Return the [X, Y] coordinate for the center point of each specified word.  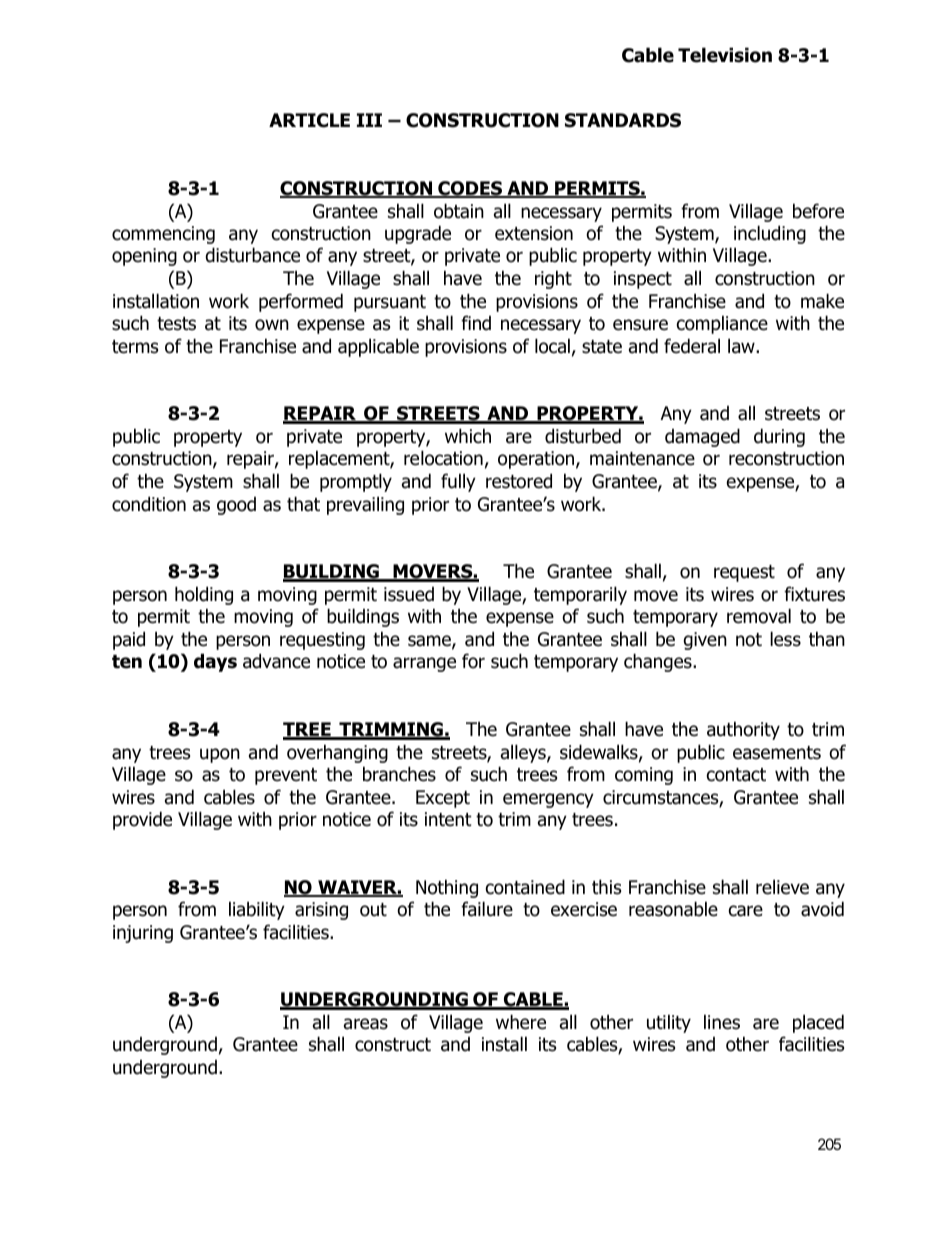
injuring [143, 934]
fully [458, 482]
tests [176, 324]
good [236, 506]
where [521, 1022]
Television [725, 55]
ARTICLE [309, 120]
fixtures [814, 594]
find [476, 323]
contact [736, 775]
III [369, 120]
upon [220, 755]
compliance [722, 324]
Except [443, 799]
